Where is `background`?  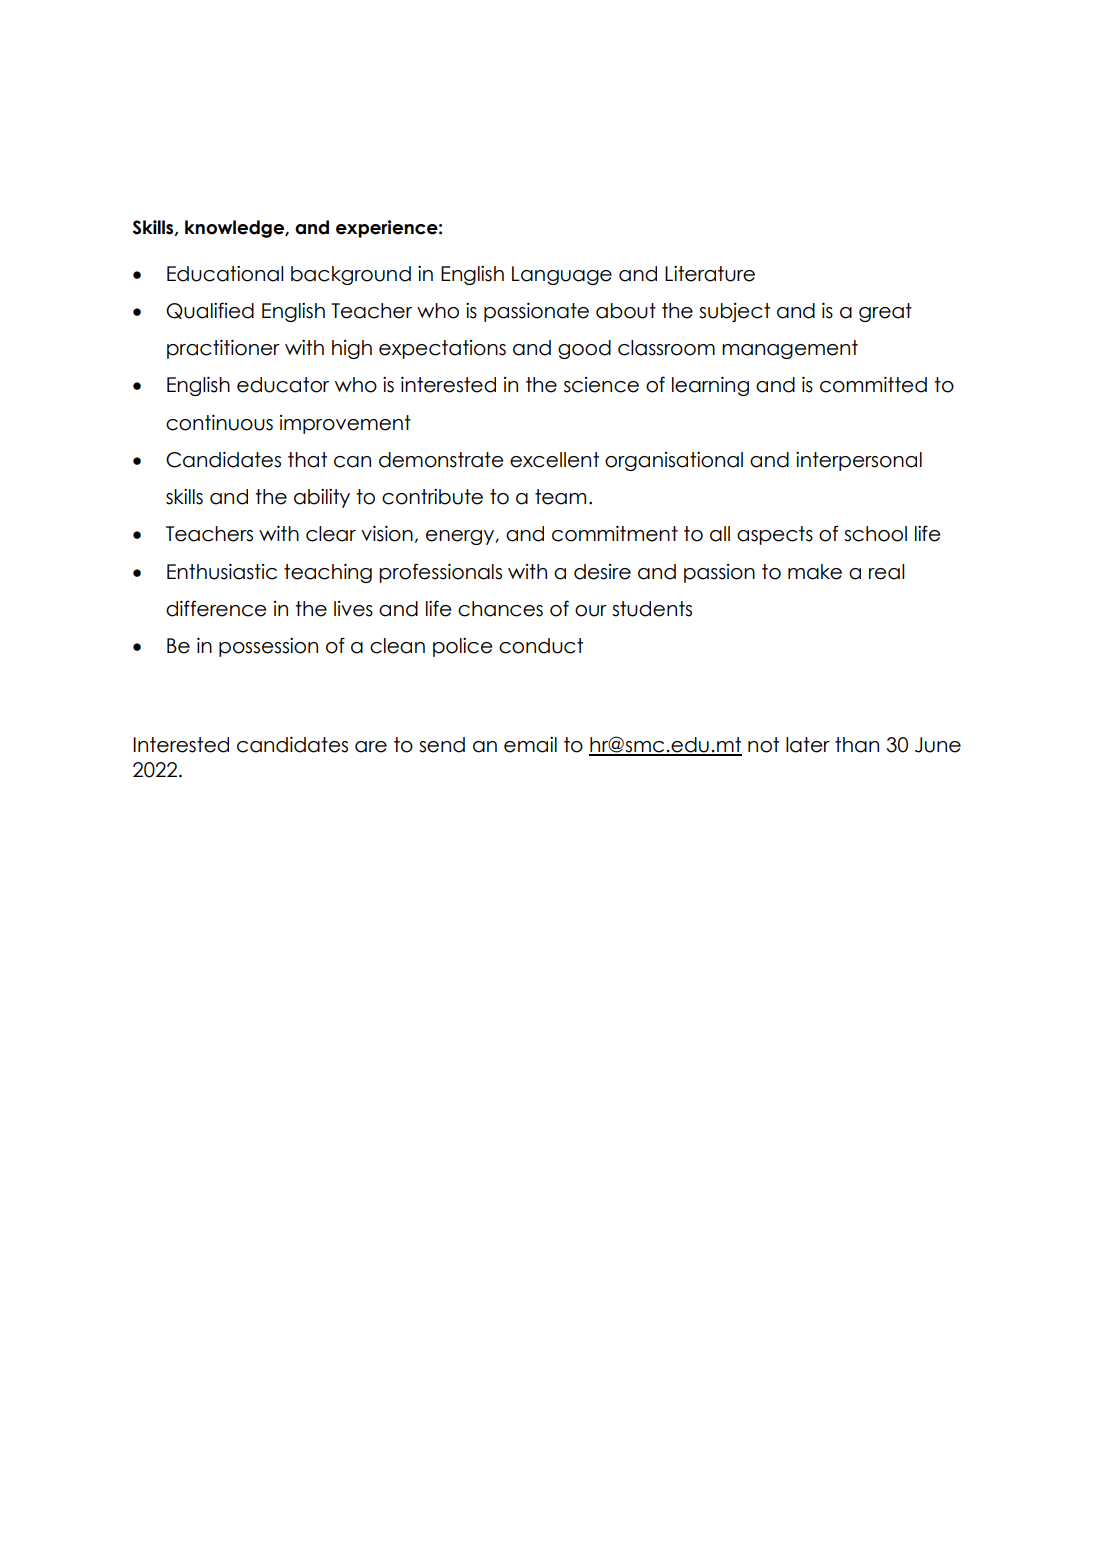
background is located at coordinates (351, 275).
